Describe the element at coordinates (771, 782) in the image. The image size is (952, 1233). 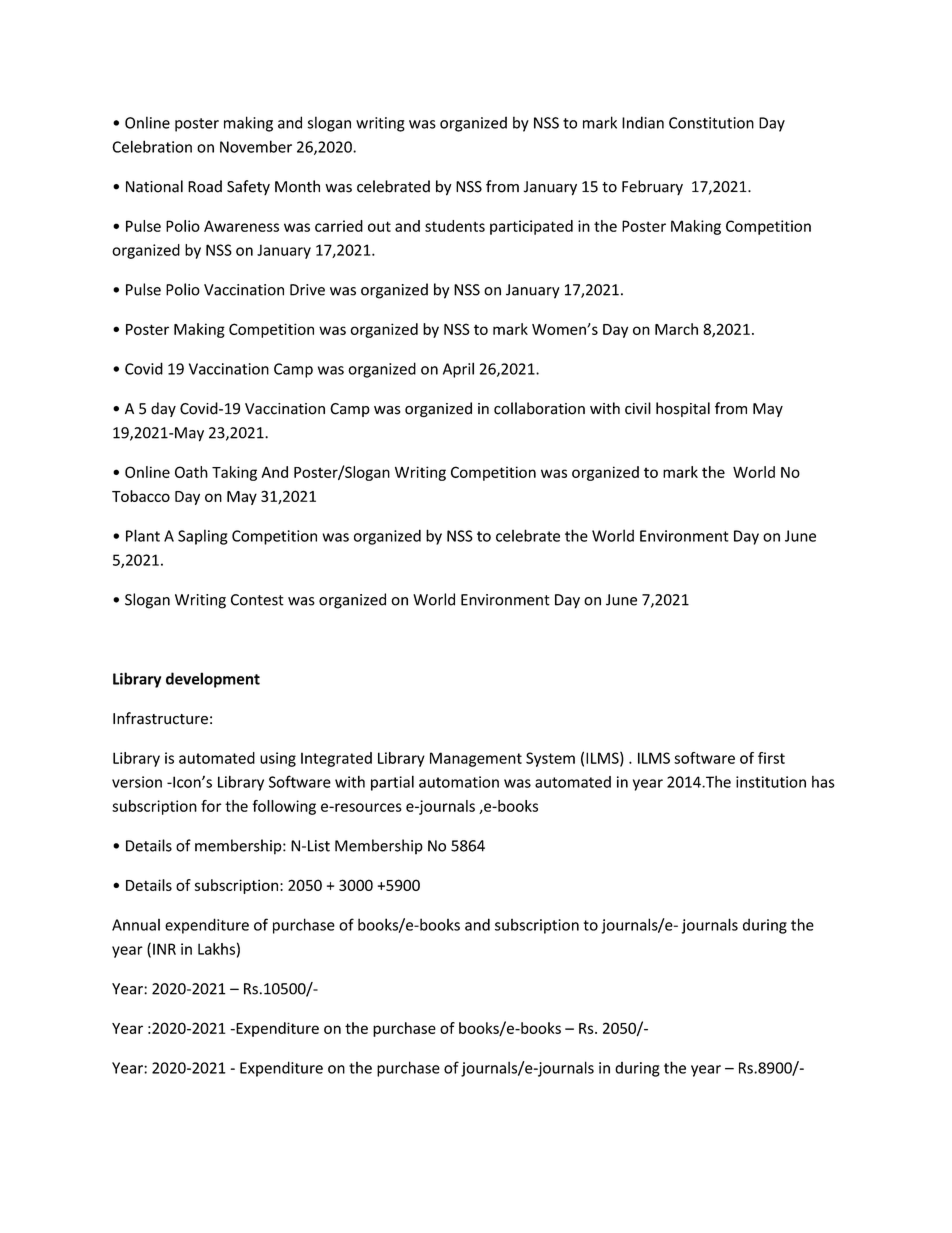
I see `institution` at that location.
